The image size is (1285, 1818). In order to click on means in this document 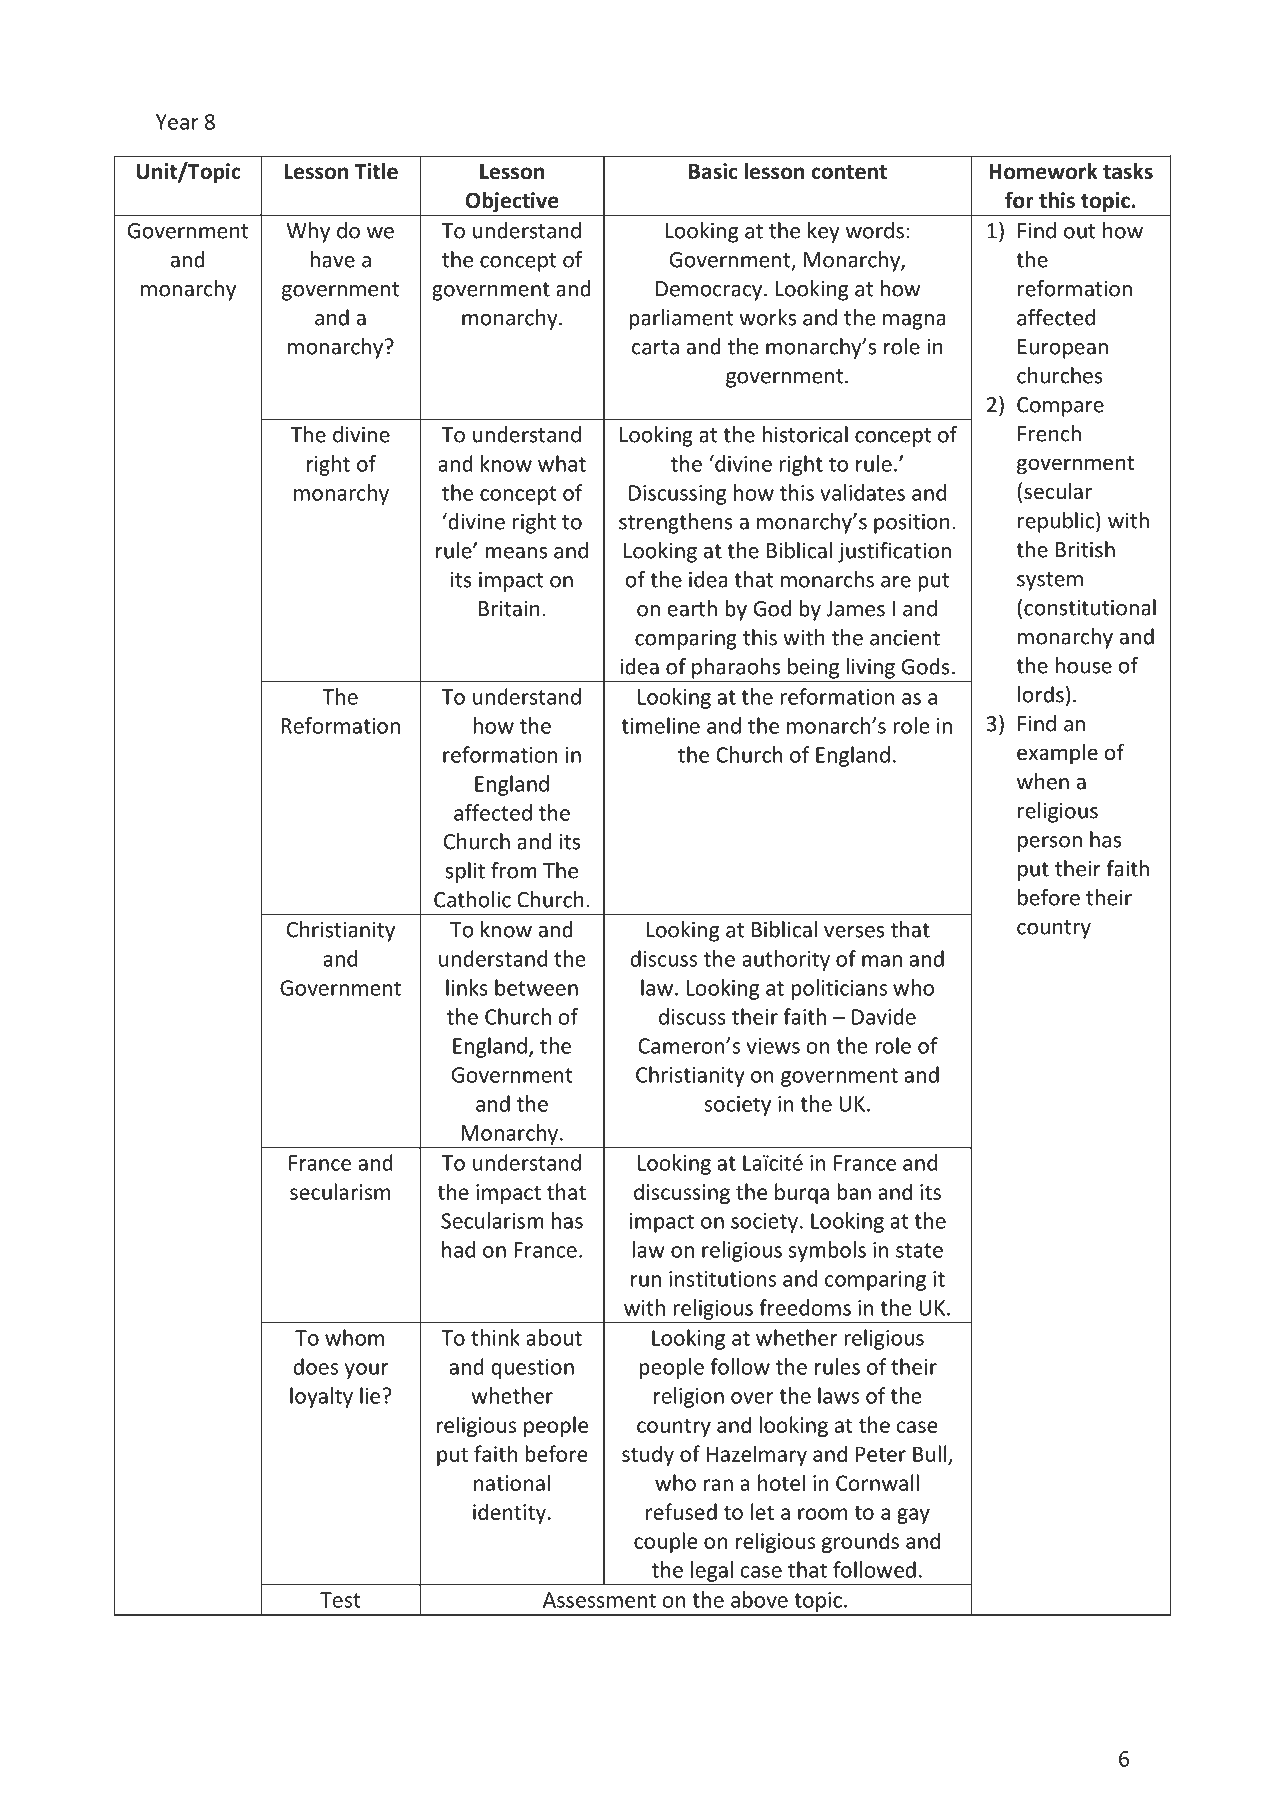, I will do `click(516, 553)`.
